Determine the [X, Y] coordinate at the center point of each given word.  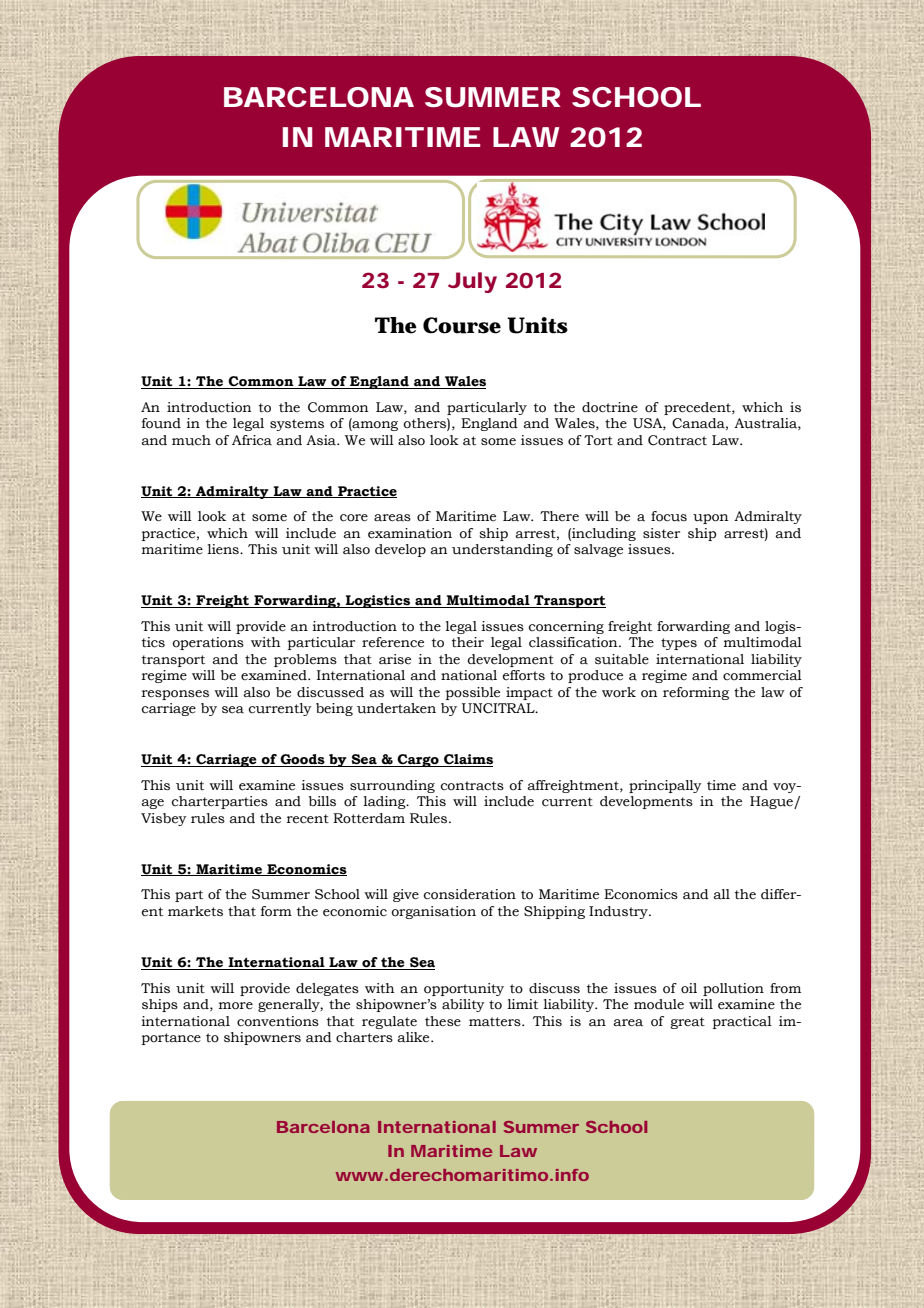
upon [711, 519]
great [687, 1023]
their [468, 642]
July [472, 282]
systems [297, 425]
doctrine [610, 407]
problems [305, 660]
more [236, 1006]
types [679, 644]
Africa [252, 440]
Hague [772, 802]
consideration [469, 894]
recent [308, 819]
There [559, 516]
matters [496, 1022]
